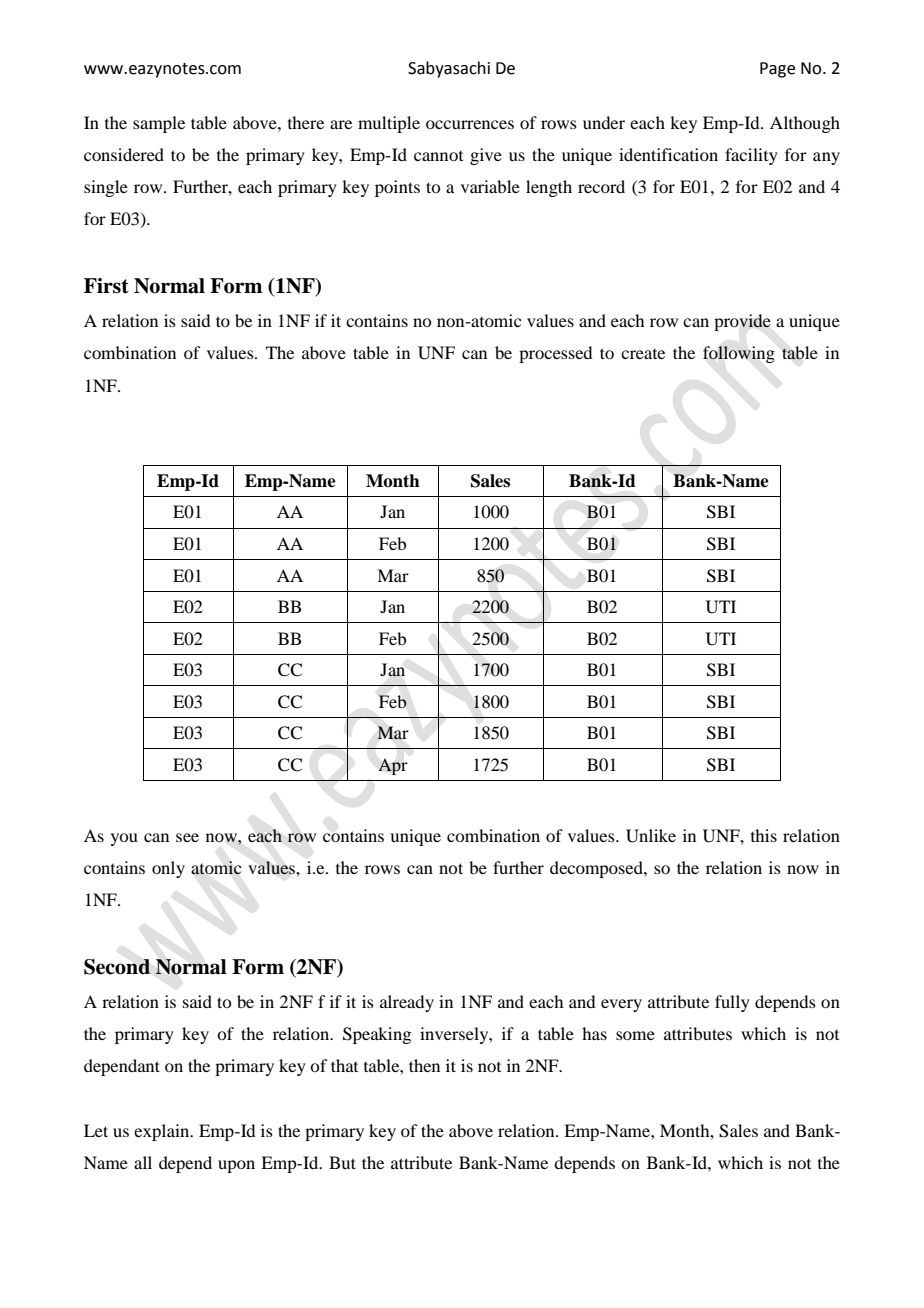 This screenshot has height=1308, width=924. I want to click on Unlike, so click(651, 836).
